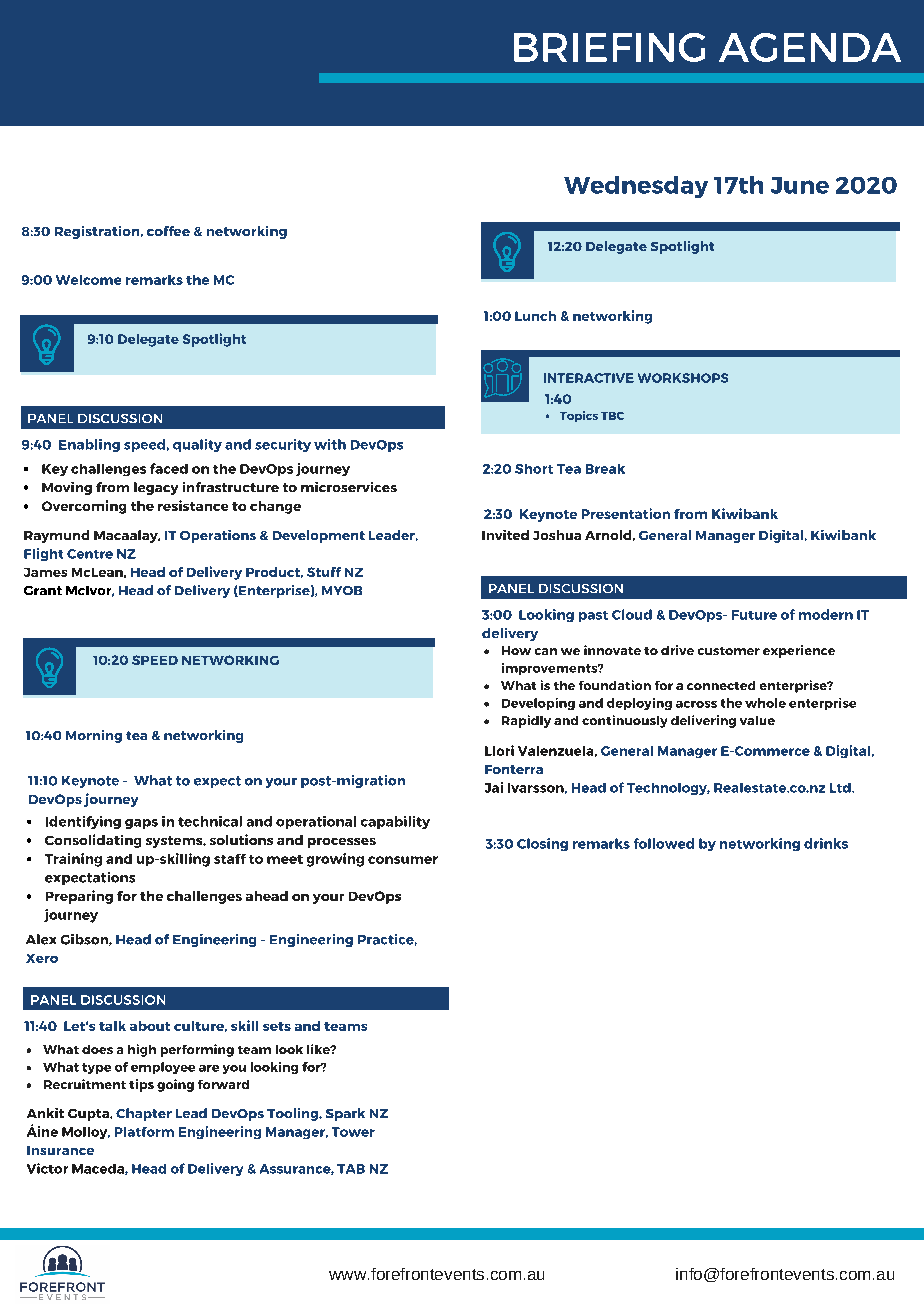  Describe the element at coordinates (494, 787) in the screenshot. I see `Jai` at that location.
